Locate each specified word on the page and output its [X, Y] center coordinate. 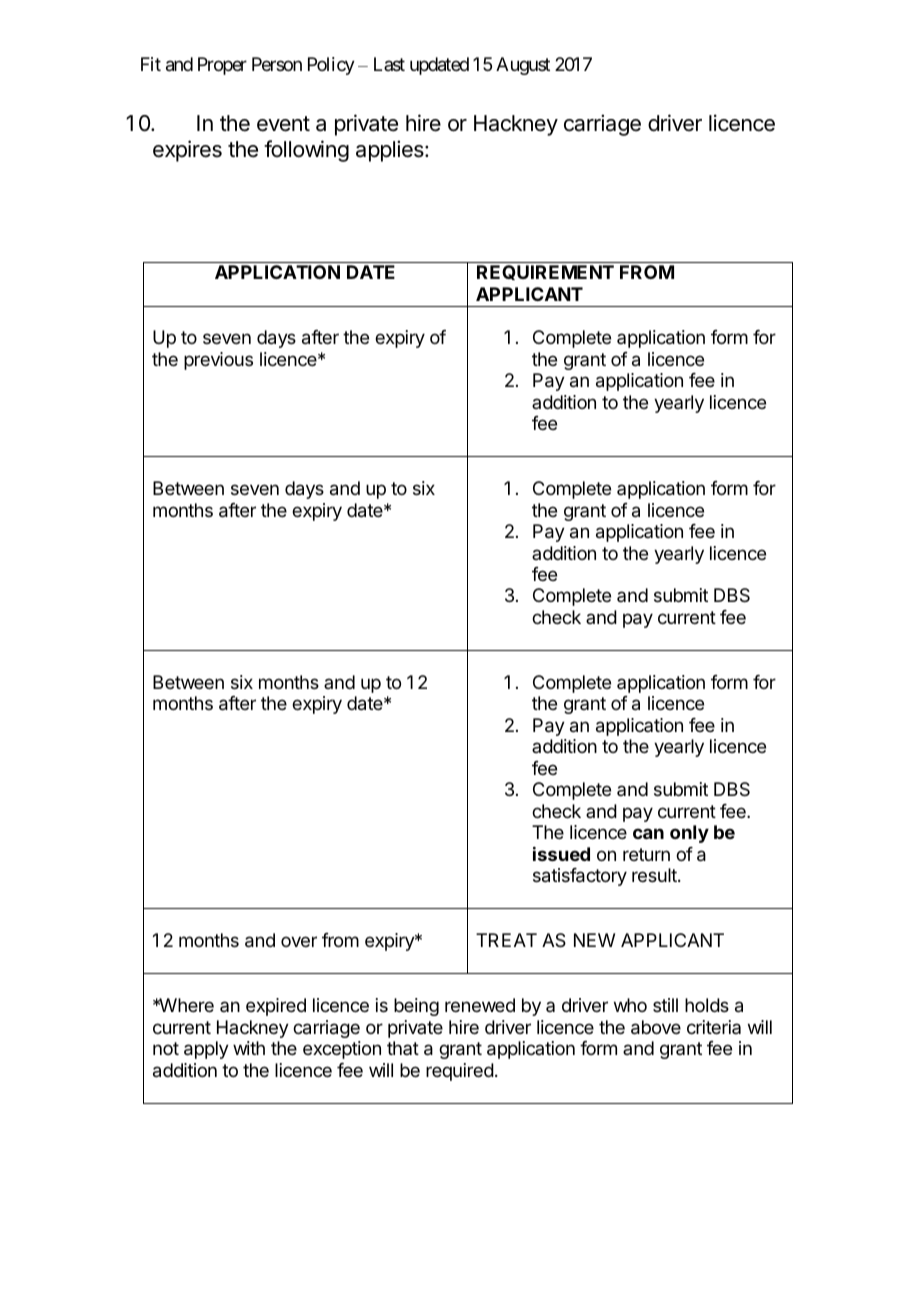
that [403, 1048]
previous [218, 361]
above [656, 1027]
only [689, 834]
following [306, 151]
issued [561, 854]
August [523, 66]
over [299, 941]
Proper [222, 66]
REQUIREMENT [545, 272]
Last [389, 64]
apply [206, 1050]
